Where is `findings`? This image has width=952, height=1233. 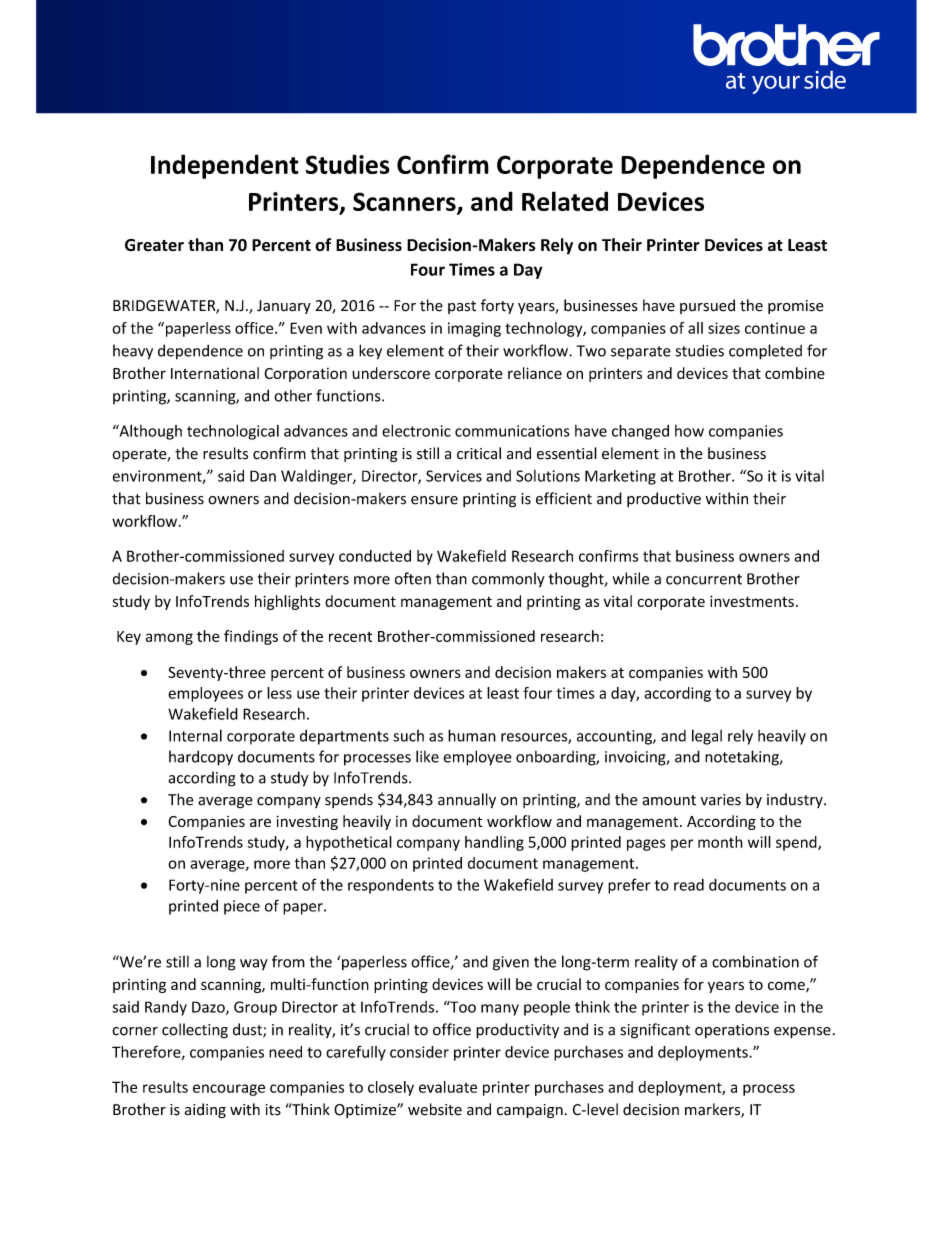 findings is located at coordinates (251, 637).
